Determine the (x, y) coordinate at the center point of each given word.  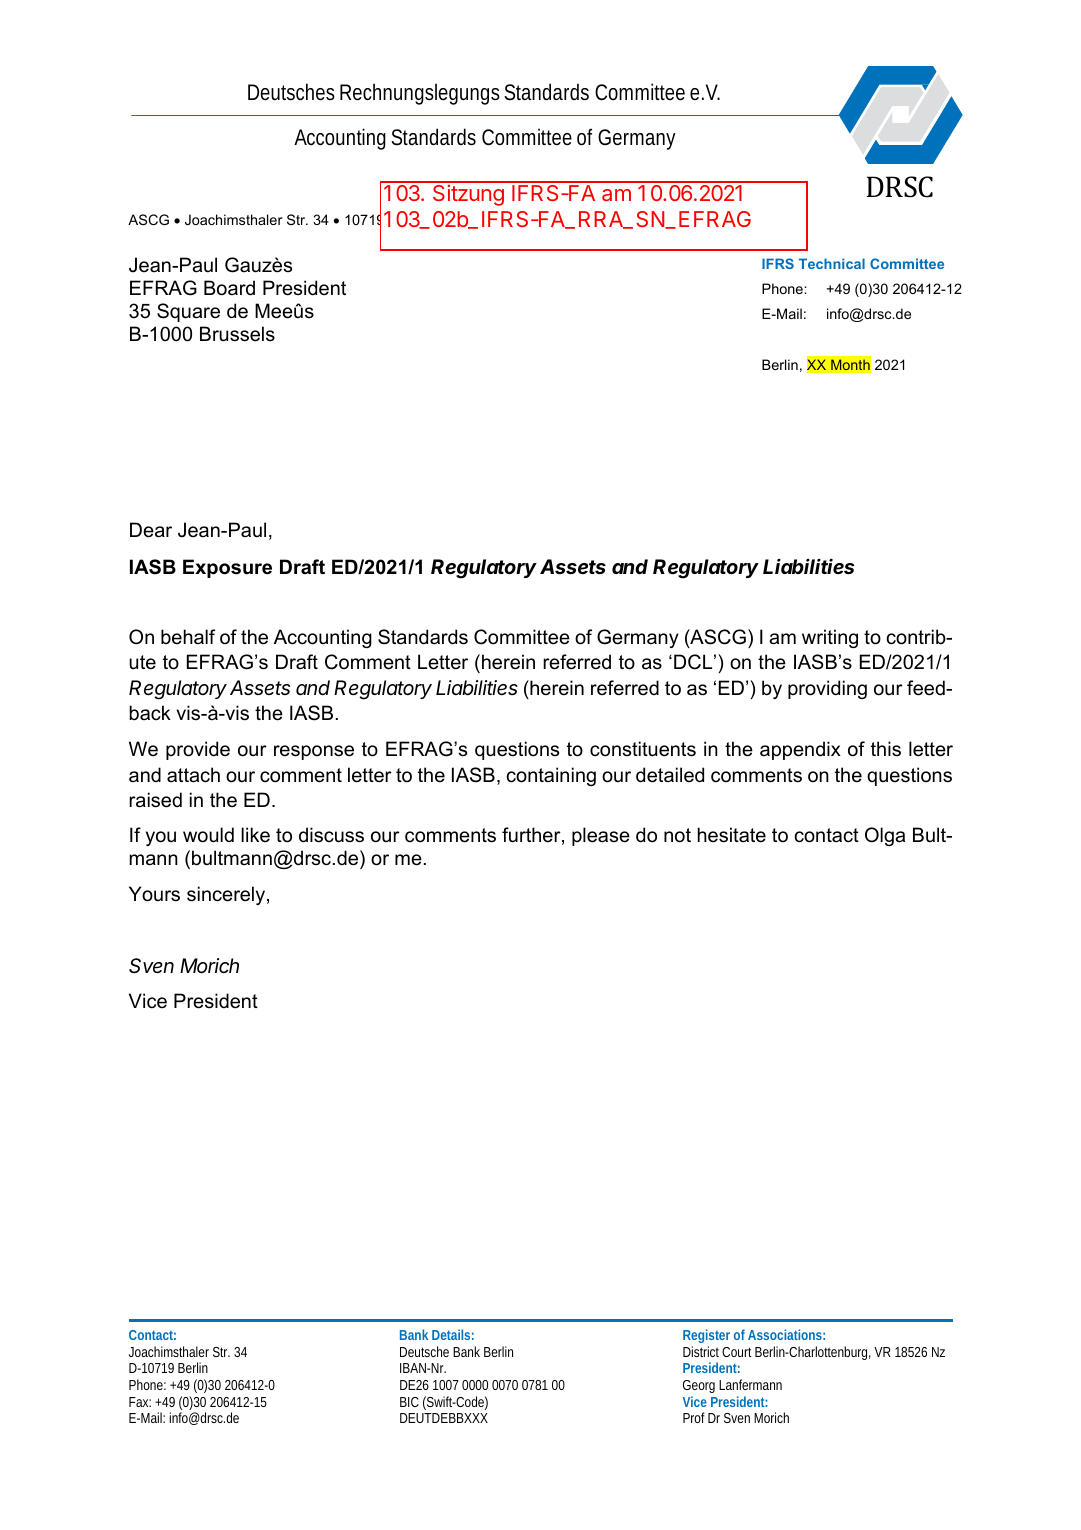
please (601, 836)
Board (229, 288)
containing (551, 776)
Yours (154, 894)
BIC (409, 1402)
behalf (188, 637)
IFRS (778, 263)
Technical (832, 263)
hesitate (732, 835)
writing (830, 638)
